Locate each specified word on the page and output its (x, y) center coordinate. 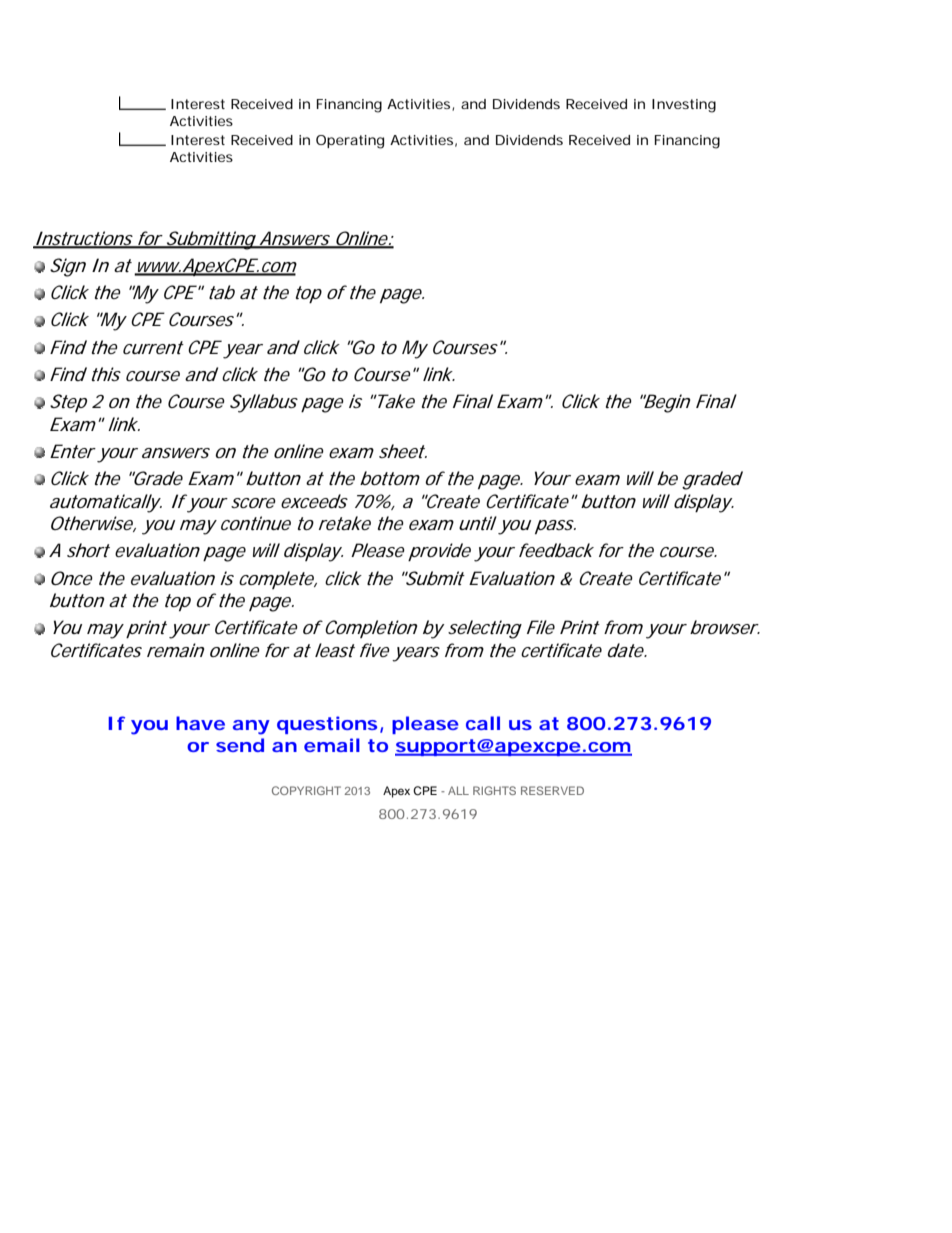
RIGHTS (494, 790)
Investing (684, 106)
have (200, 723)
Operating (350, 142)
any (251, 727)
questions (327, 725)
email (332, 745)
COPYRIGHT (306, 790)
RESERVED (552, 790)
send (240, 745)
